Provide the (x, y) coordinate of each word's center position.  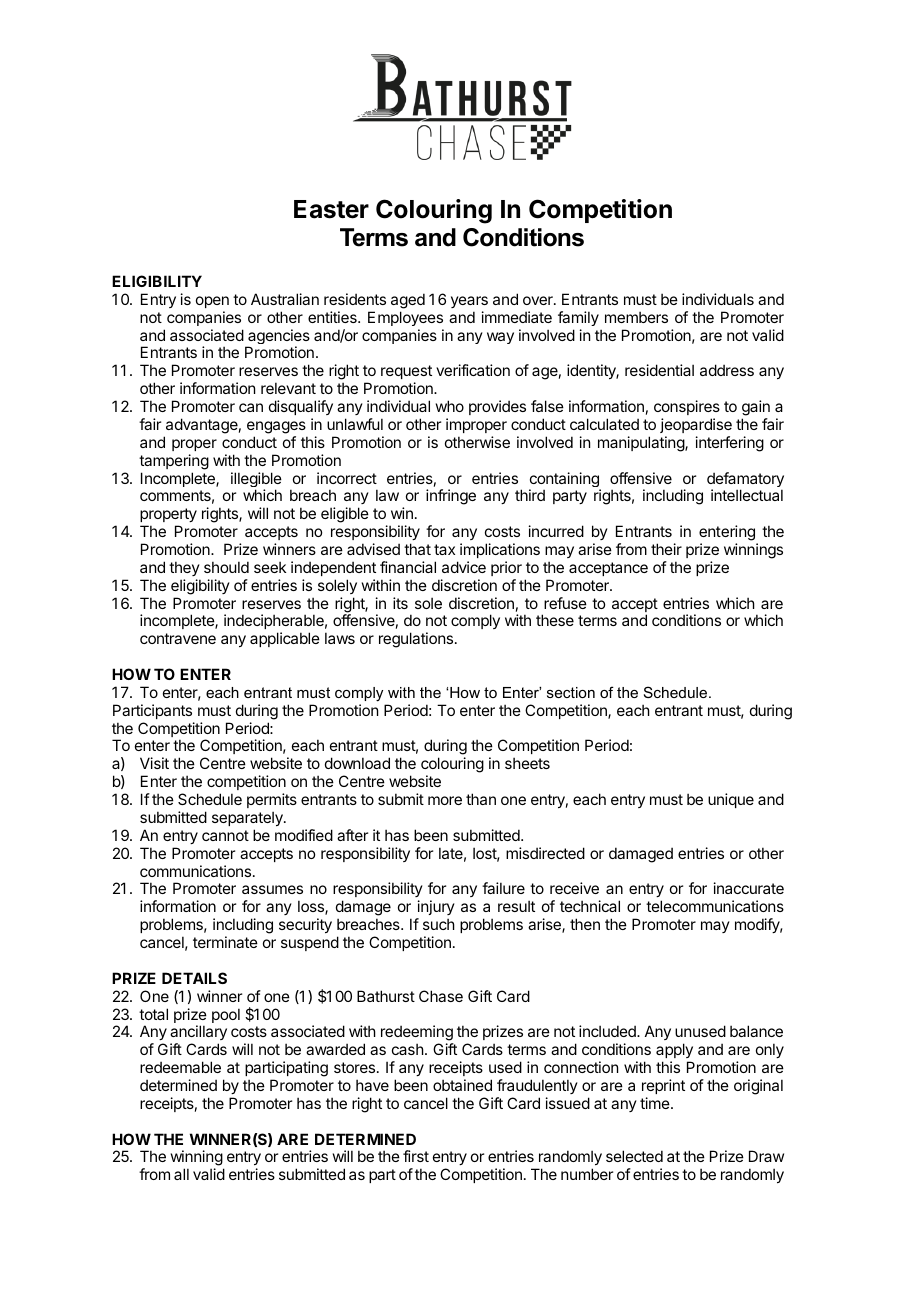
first (416, 1156)
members (636, 317)
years (469, 302)
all (181, 1174)
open (212, 302)
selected (634, 1156)
